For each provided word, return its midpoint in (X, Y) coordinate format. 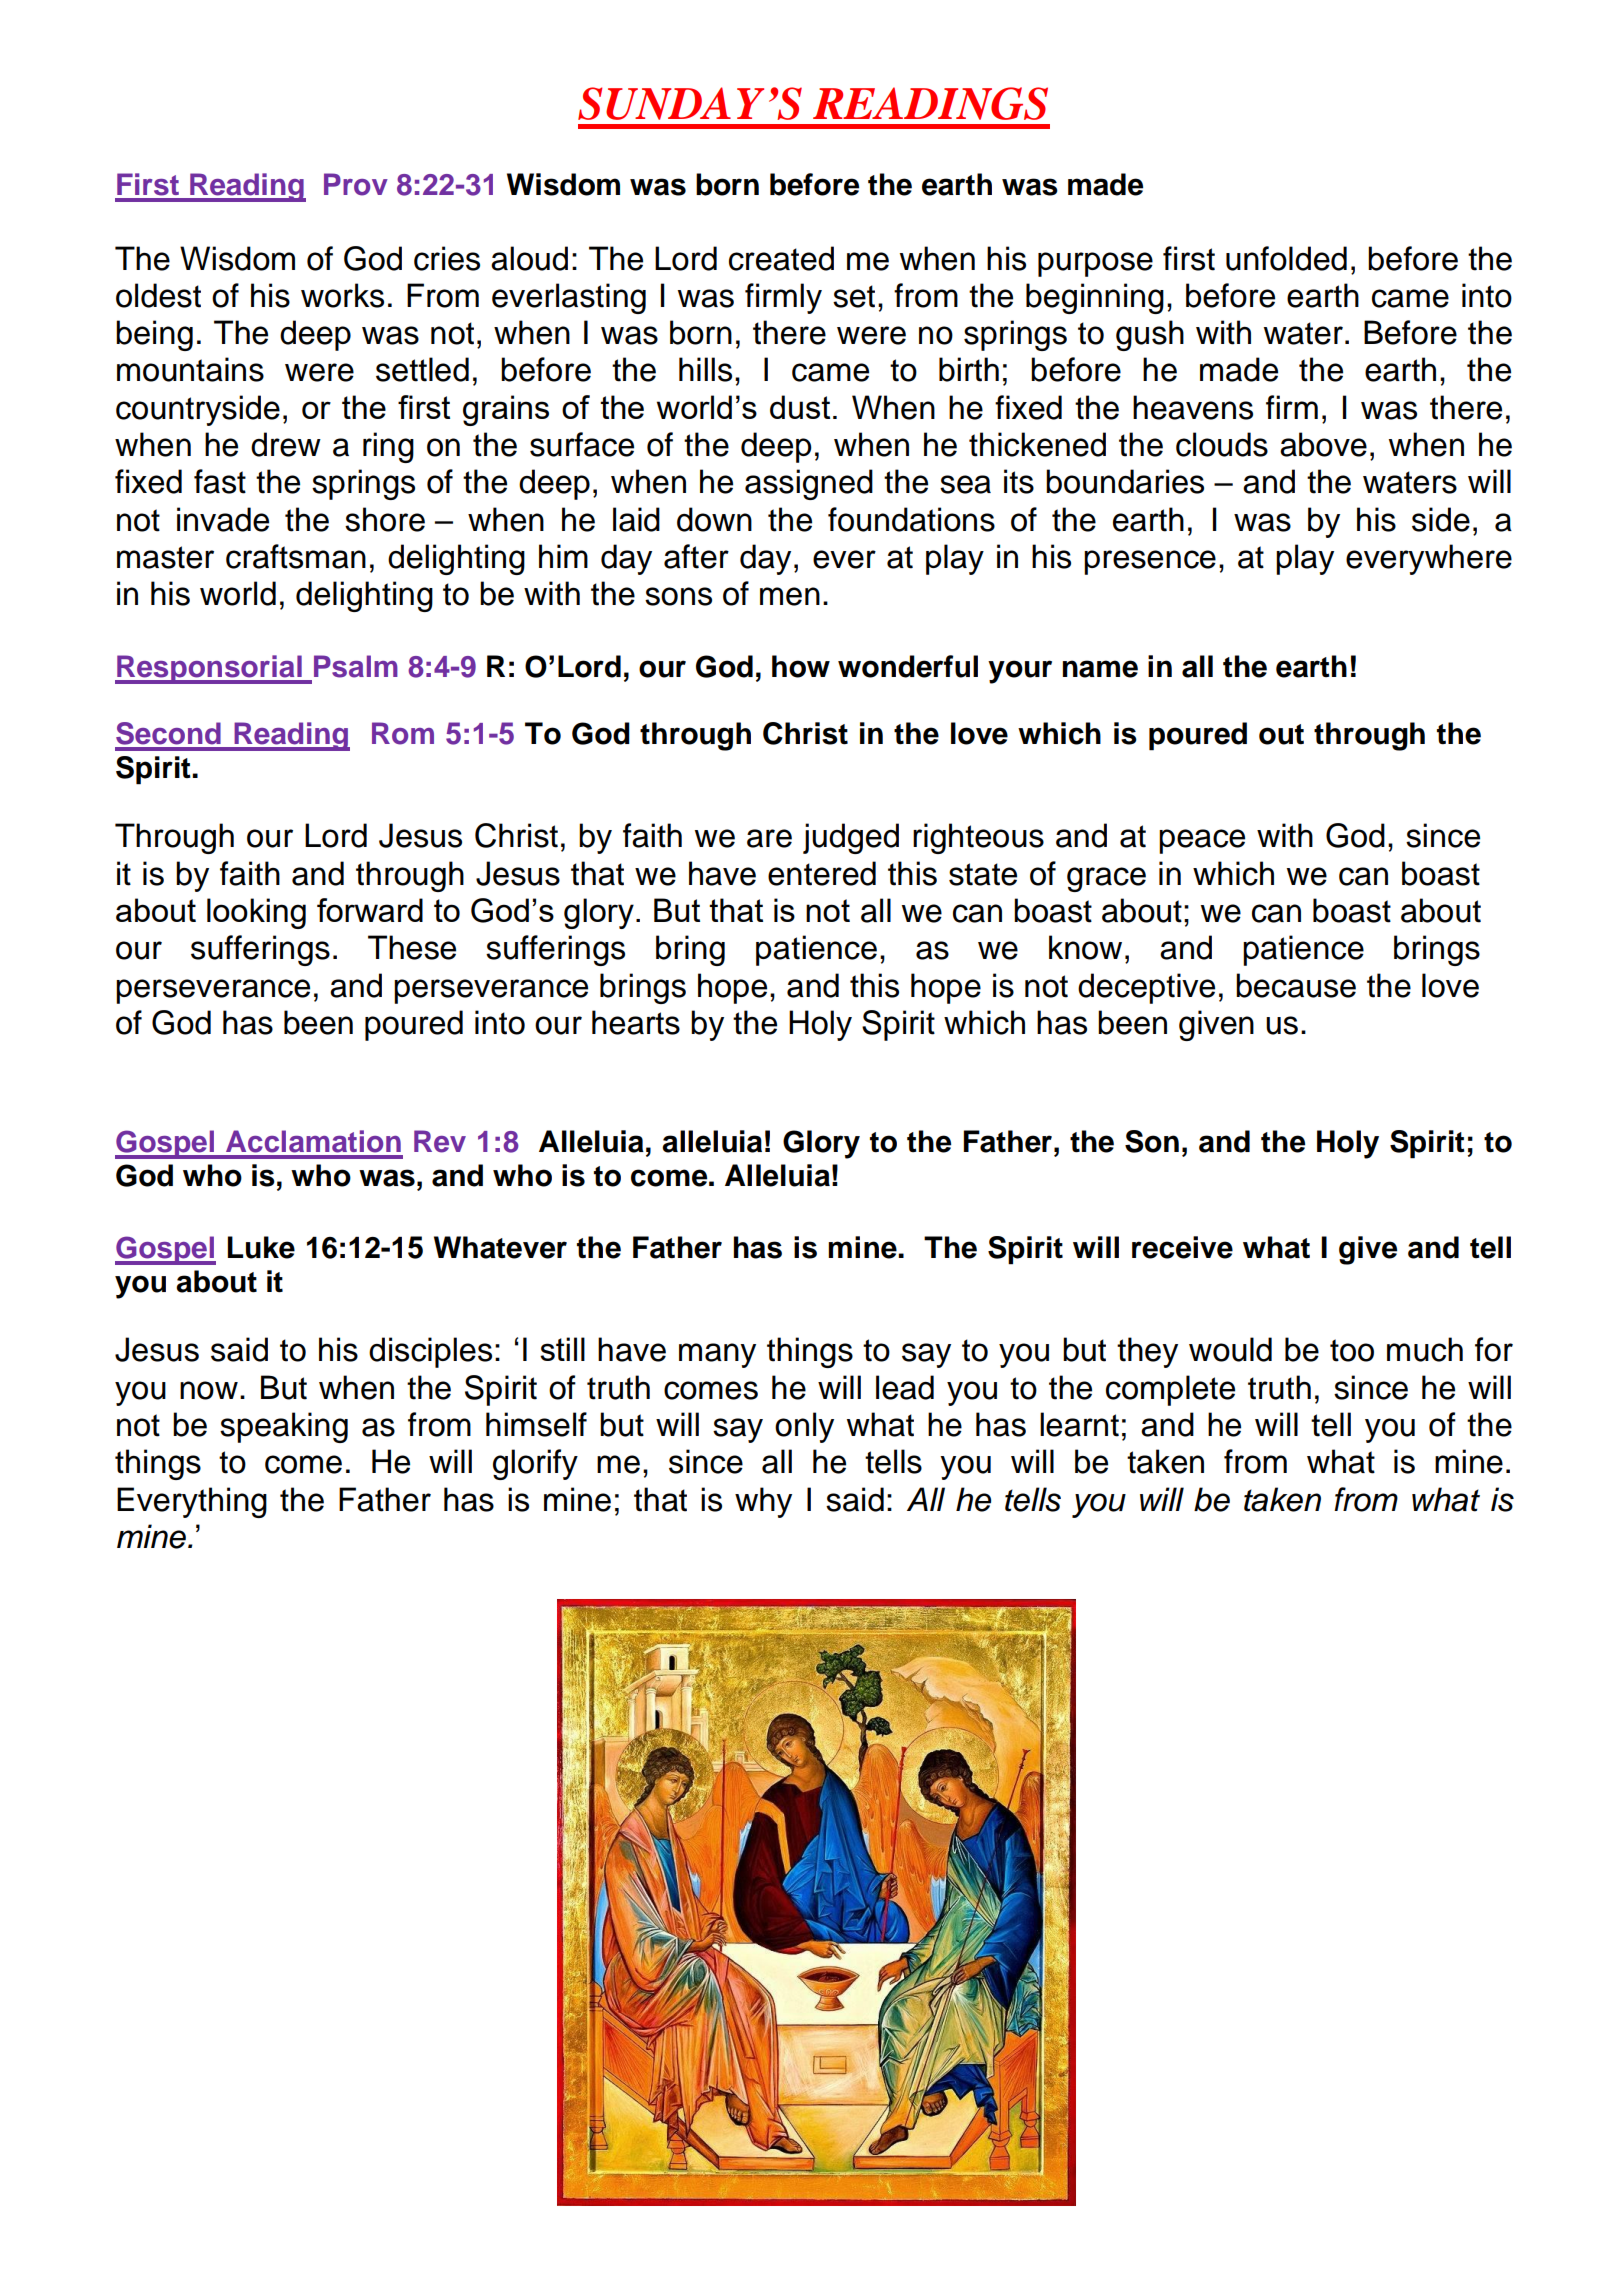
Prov (356, 184)
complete (1170, 1390)
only (804, 1427)
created (781, 258)
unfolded (1286, 258)
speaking (284, 1427)
